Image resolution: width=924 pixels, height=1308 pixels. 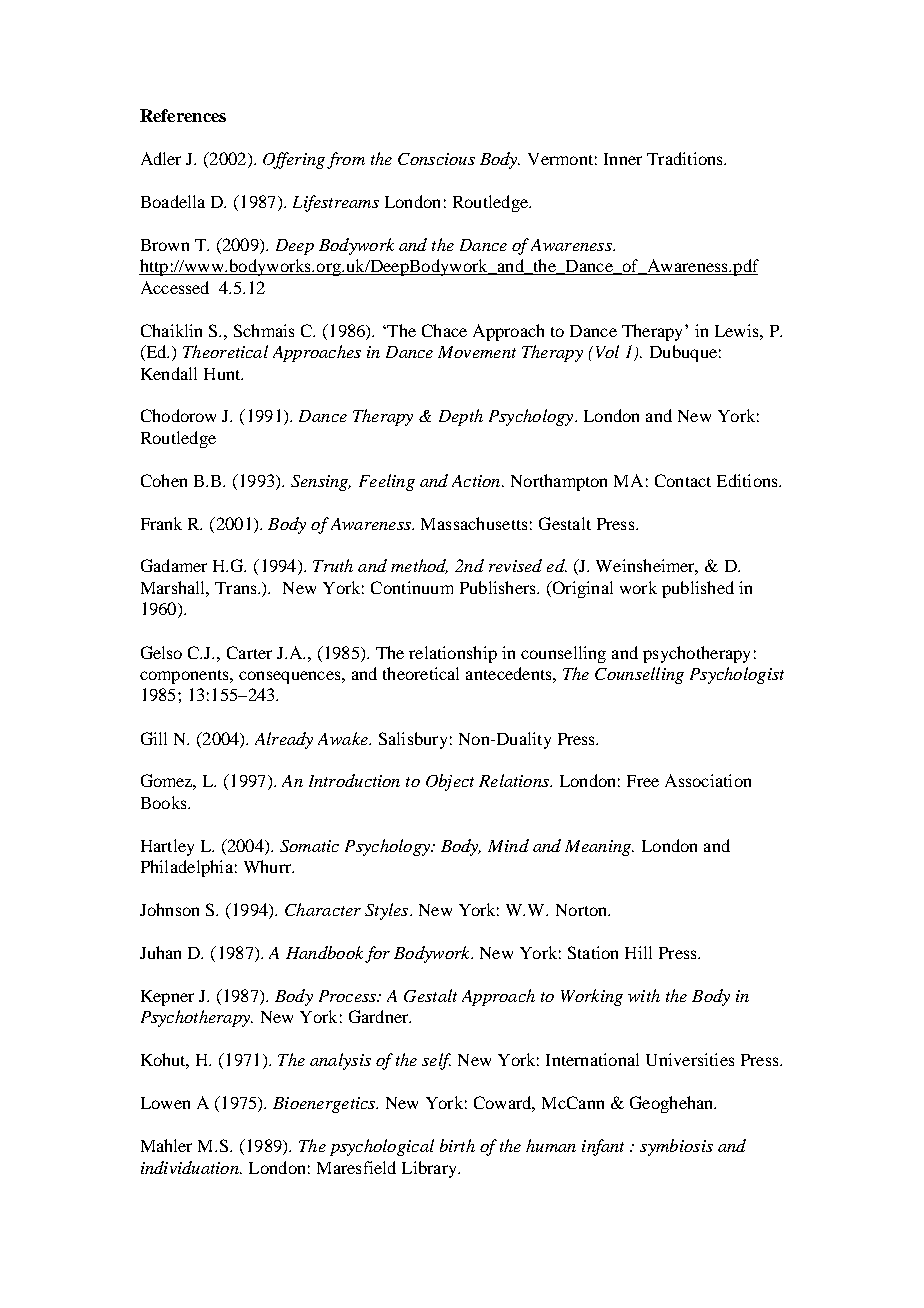 I want to click on symbiosis, so click(x=676, y=1147).
